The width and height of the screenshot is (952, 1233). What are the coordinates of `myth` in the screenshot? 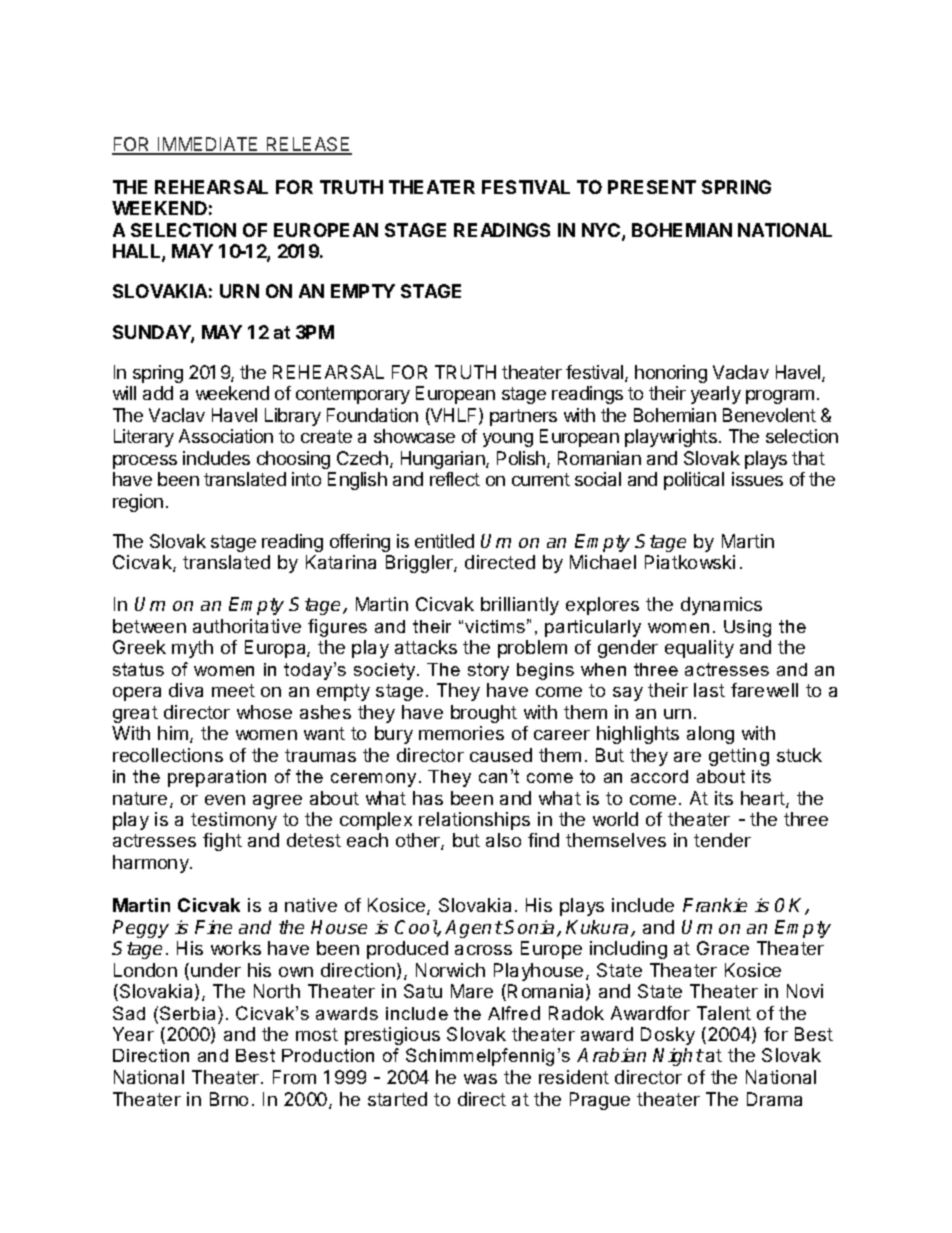 It's located at (192, 649).
